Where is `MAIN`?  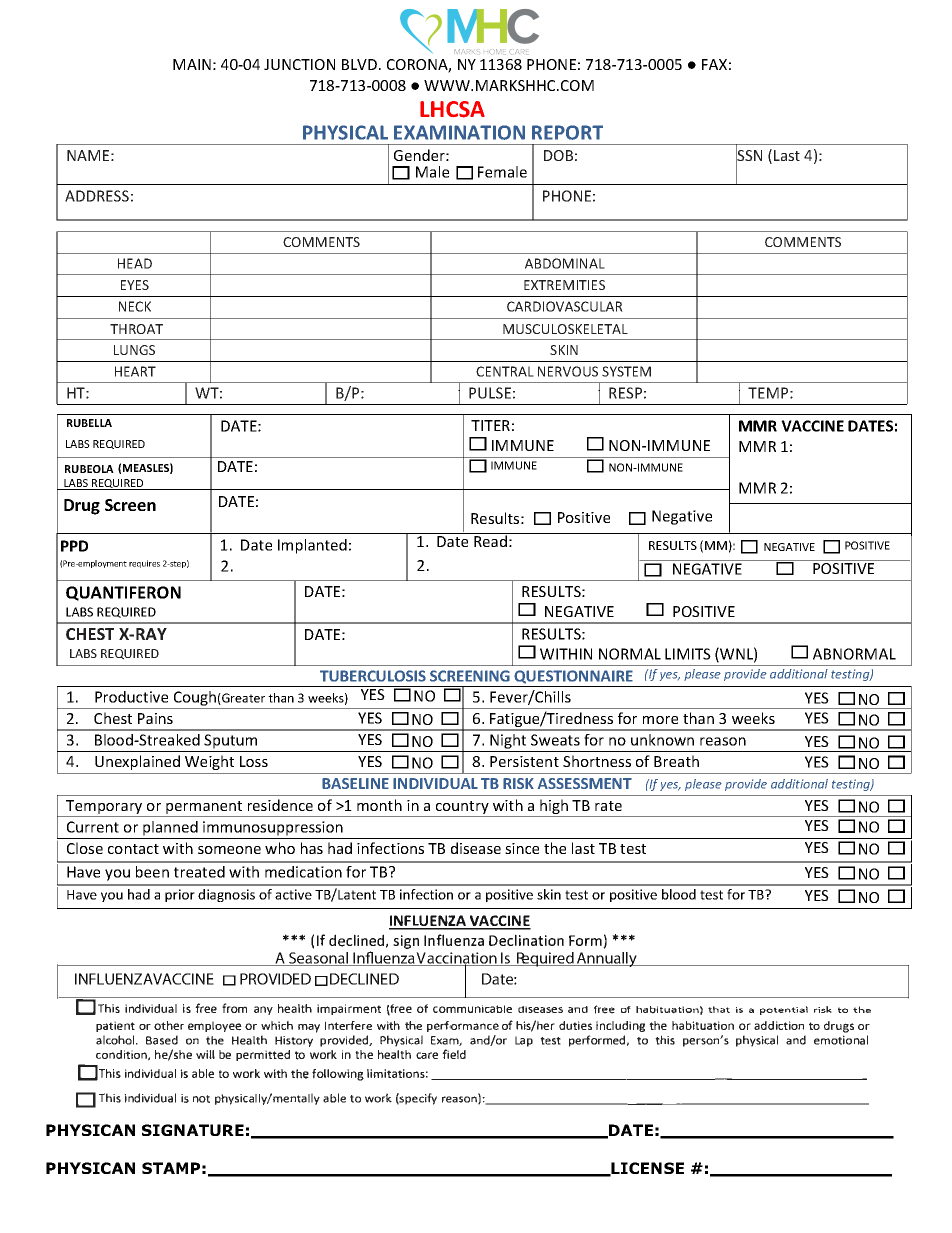 MAIN is located at coordinates (192, 64).
